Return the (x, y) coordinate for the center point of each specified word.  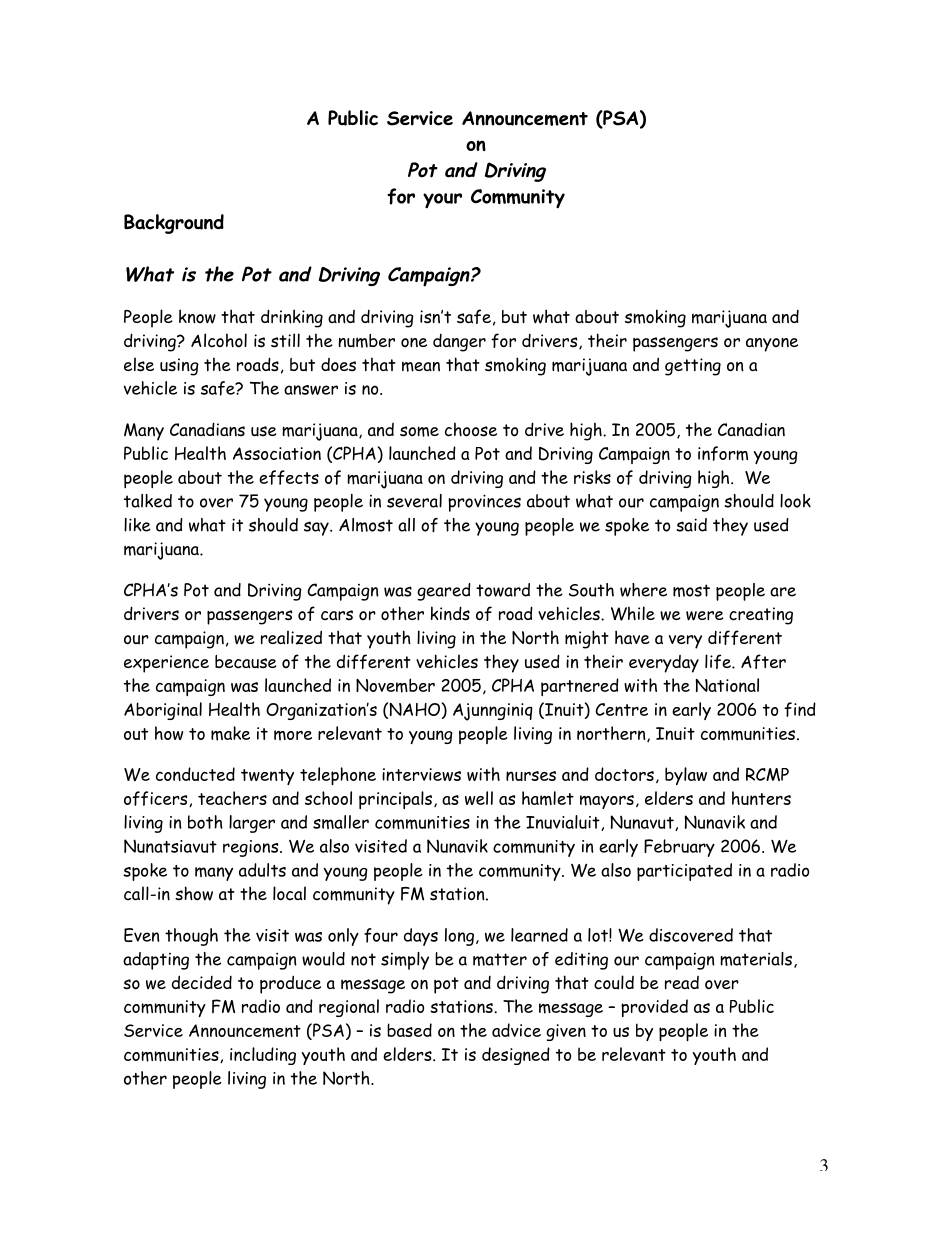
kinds (450, 613)
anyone (772, 345)
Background (174, 224)
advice (516, 1030)
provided (654, 1008)
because (246, 662)
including (263, 1056)
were (705, 616)
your (442, 201)
